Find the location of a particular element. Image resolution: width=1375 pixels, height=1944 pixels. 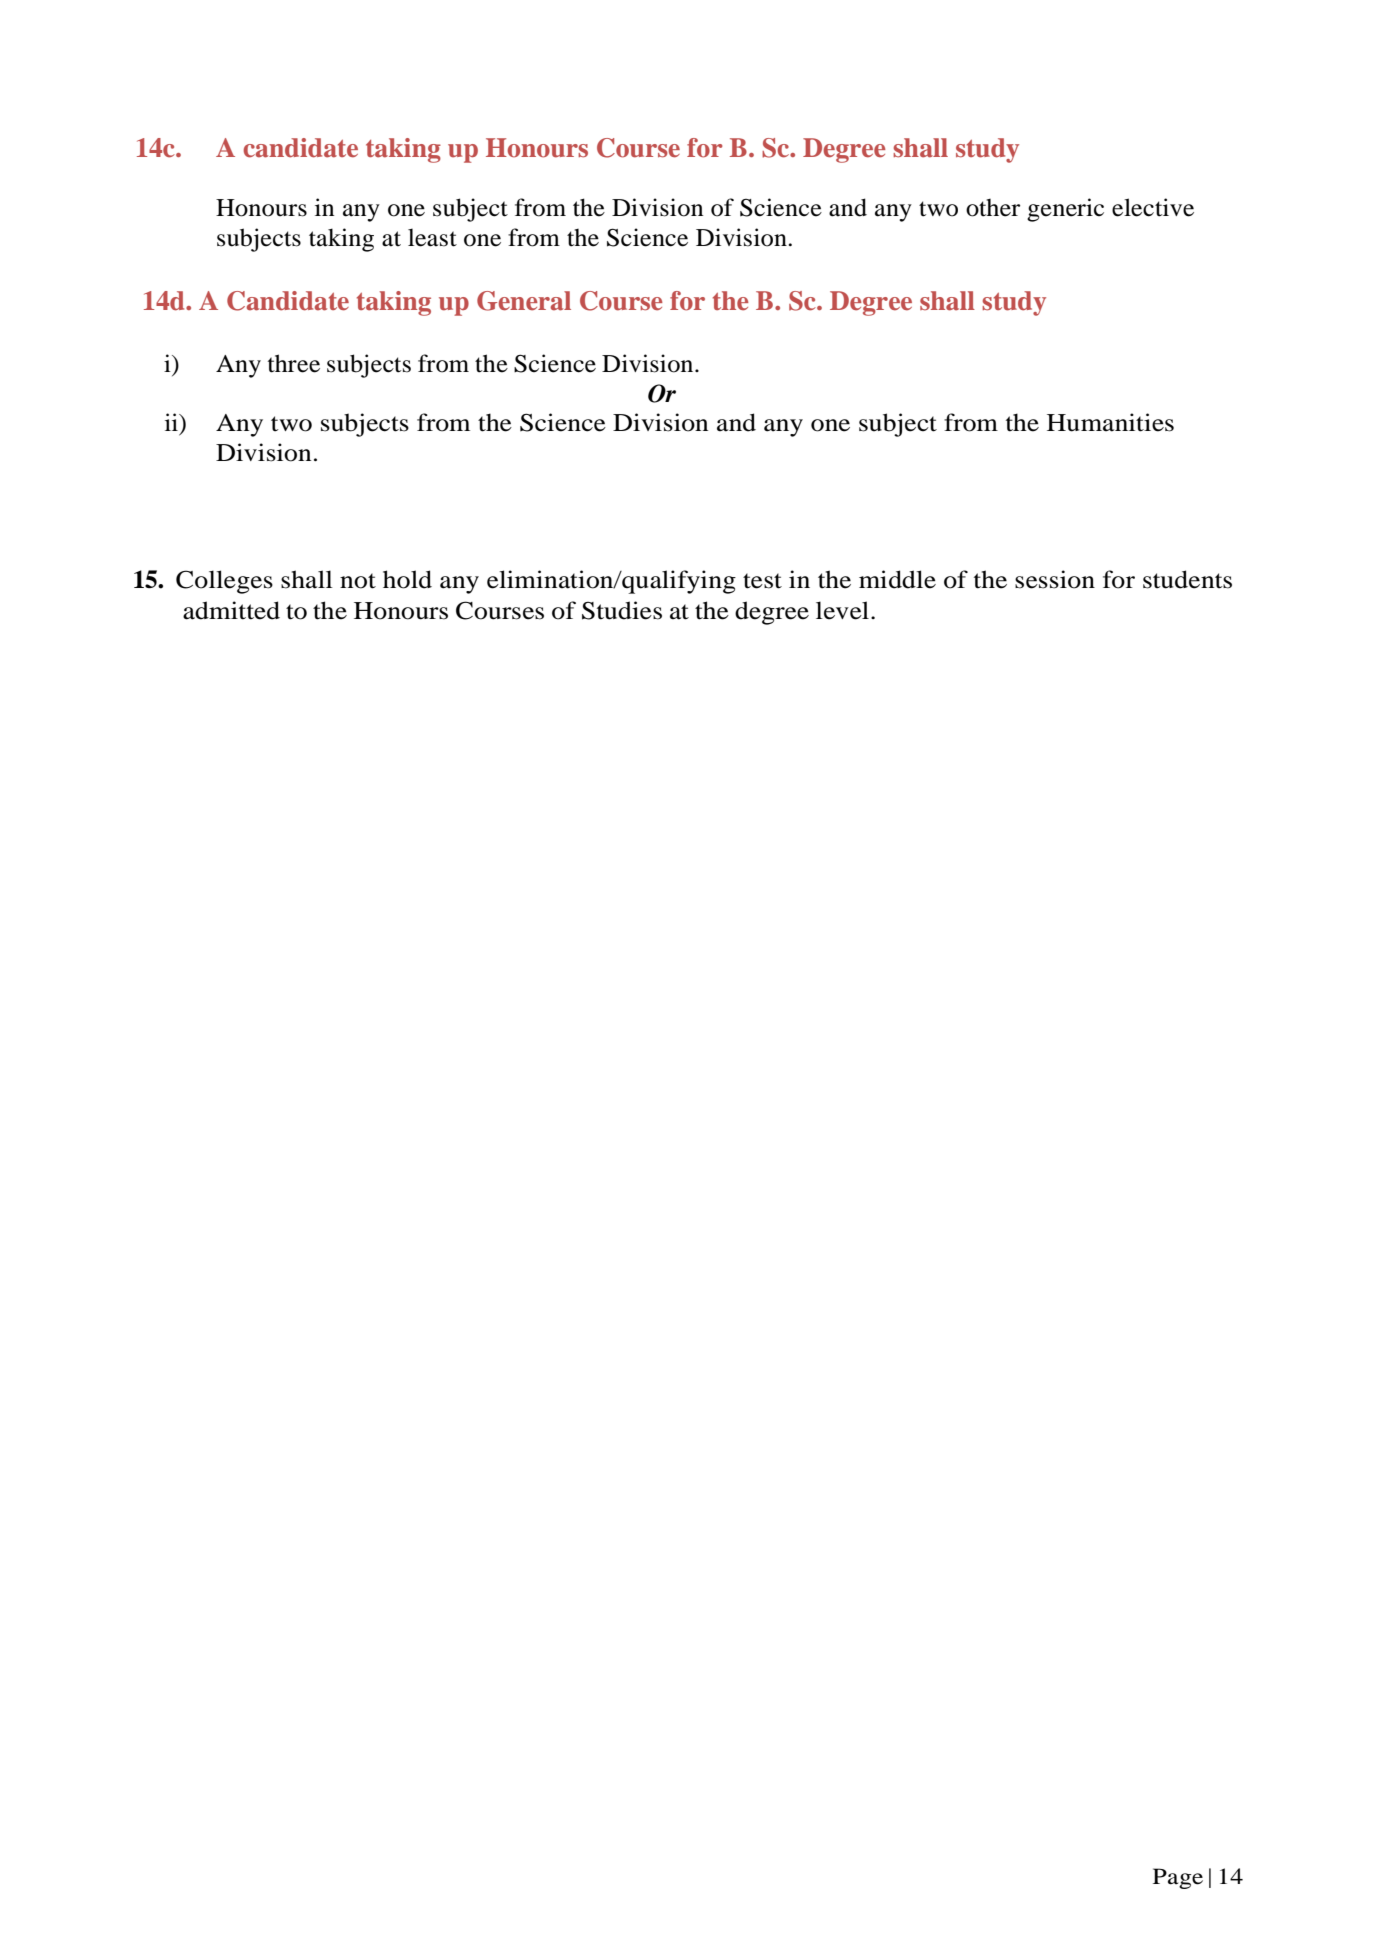

Studies is located at coordinates (622, 610).
